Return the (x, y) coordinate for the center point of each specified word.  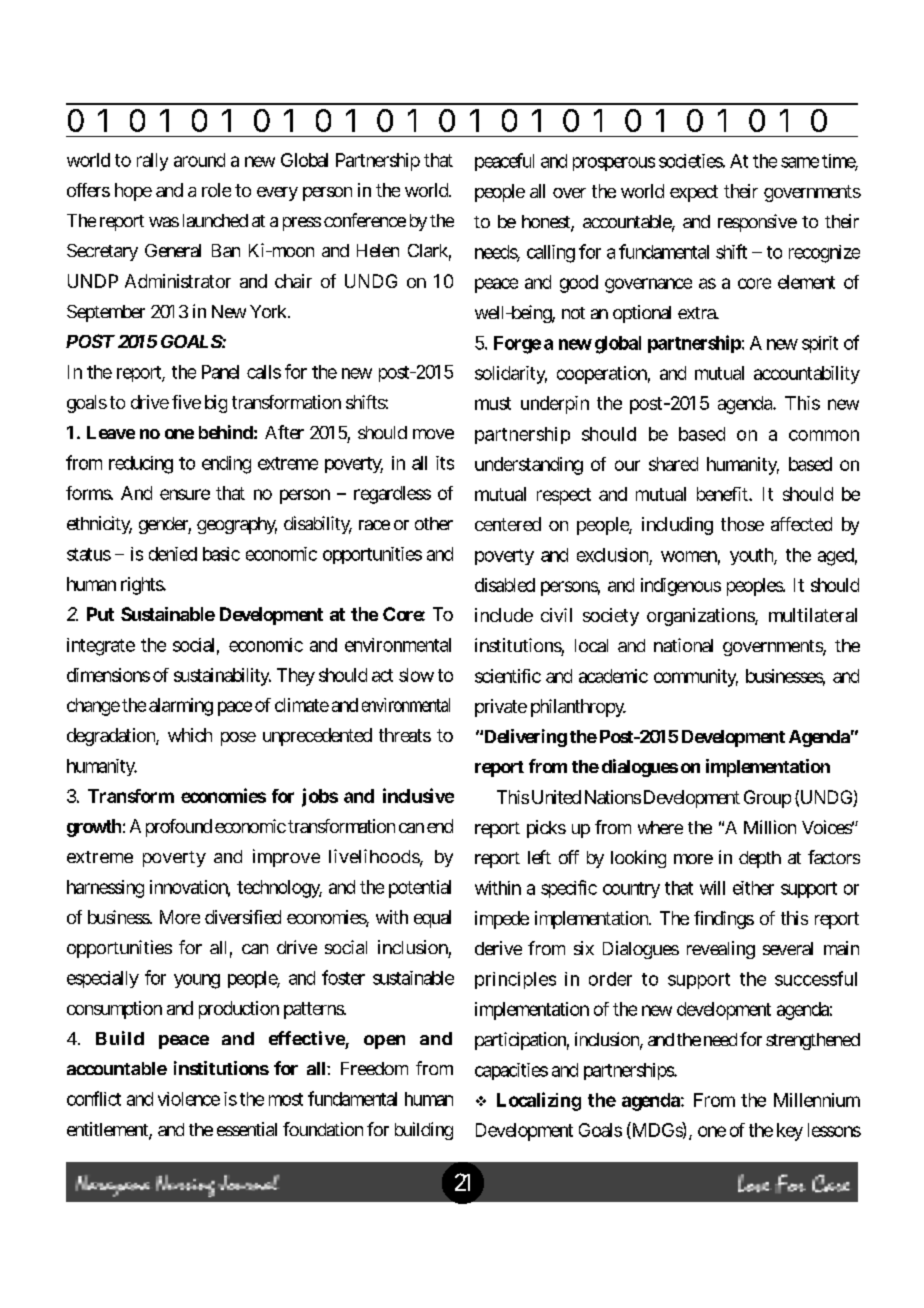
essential (247, 1129)
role (216, 190)
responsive (757, 223)
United (556, 797)
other (434, 523)
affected (801, 524)
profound (179, 828)
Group (767, 799)
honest (547, 223)
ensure (185, 494)
